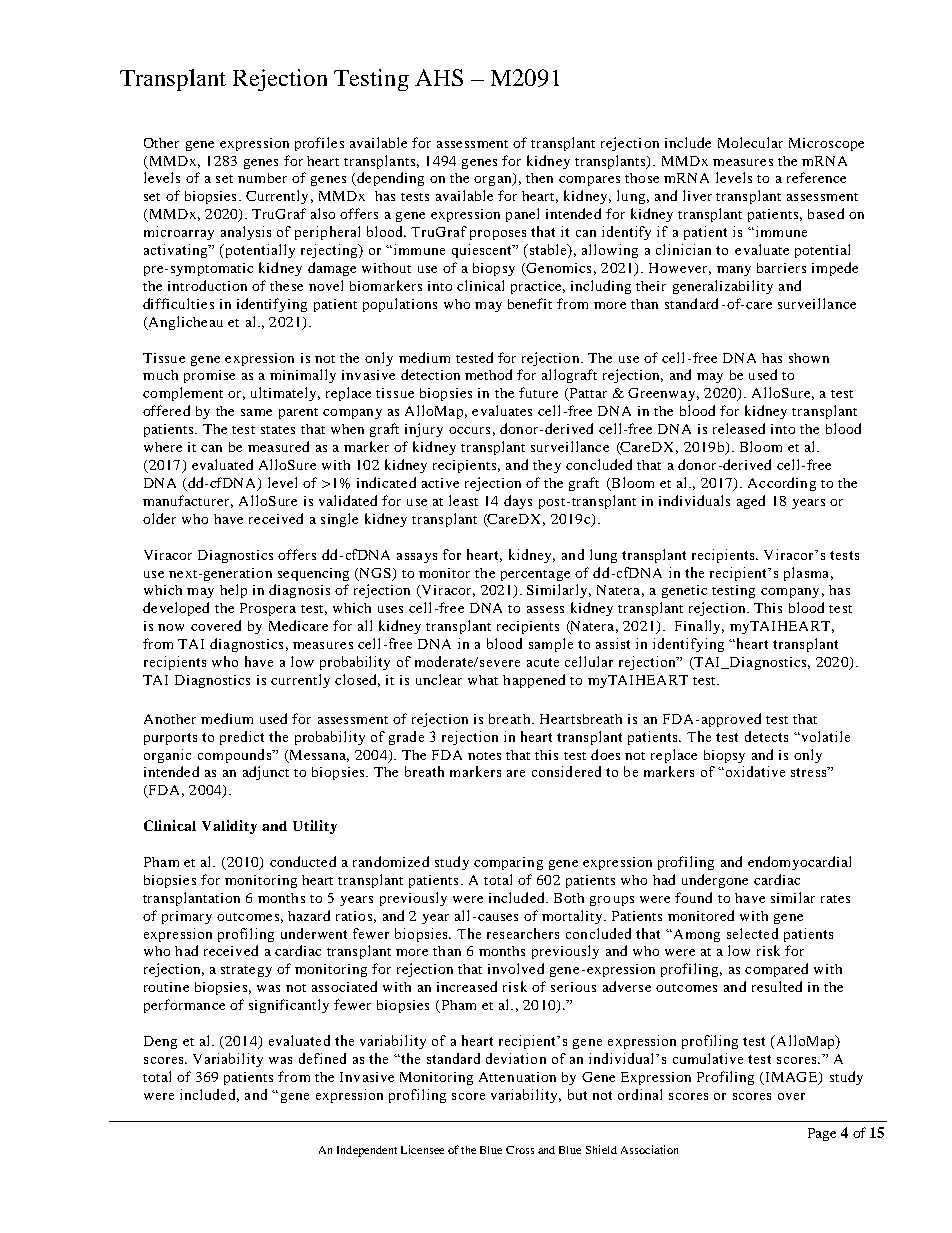 The image size is (952, 1233). Describe the element at coordinates (488, 374) in the screenshot. I see `method` at that location.
